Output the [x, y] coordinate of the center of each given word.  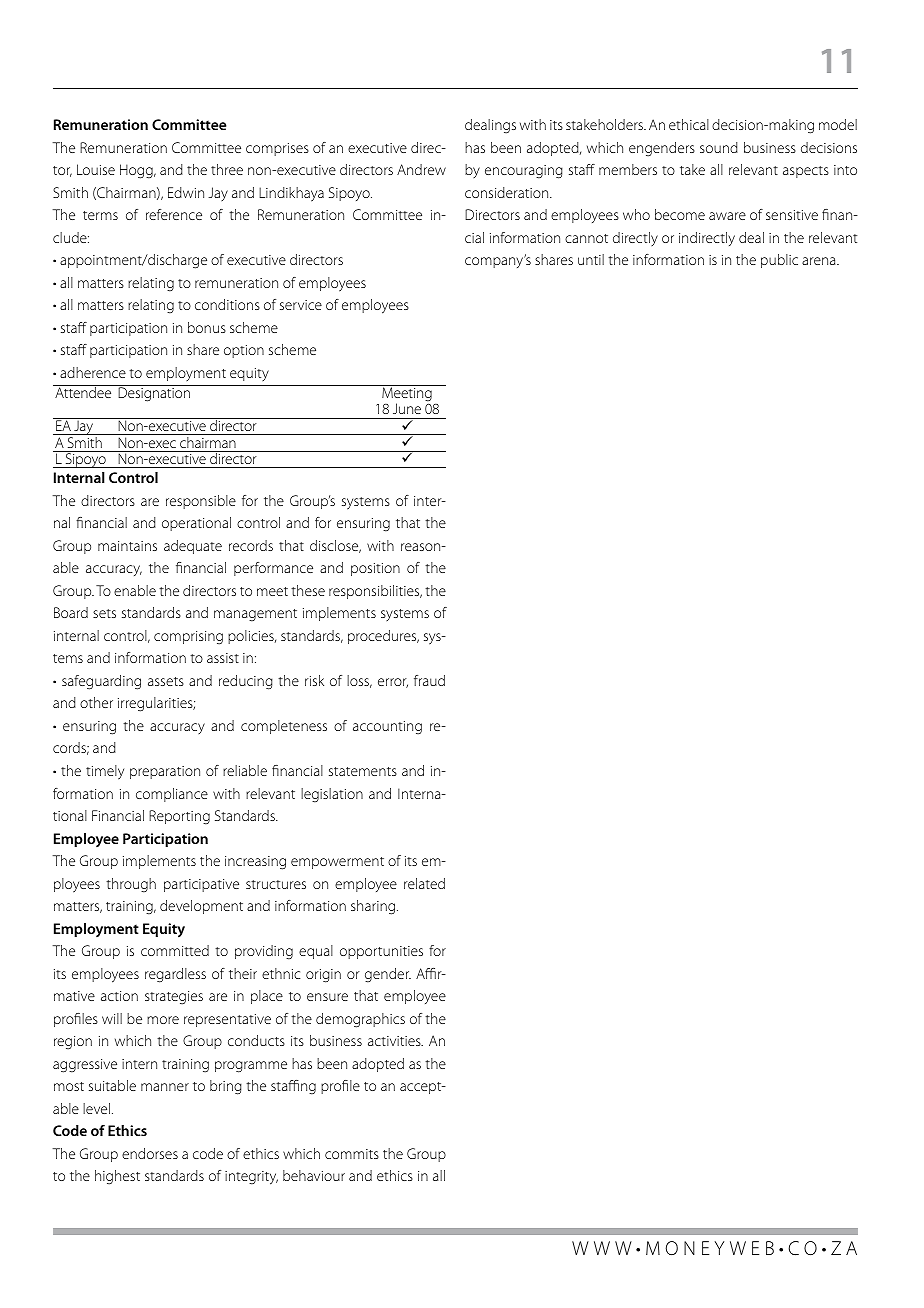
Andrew [421, 169]
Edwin [186, 192]
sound [719, 147]
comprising [188, 638]
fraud [429, 680]
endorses [150, 1153]
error [393, 683]
